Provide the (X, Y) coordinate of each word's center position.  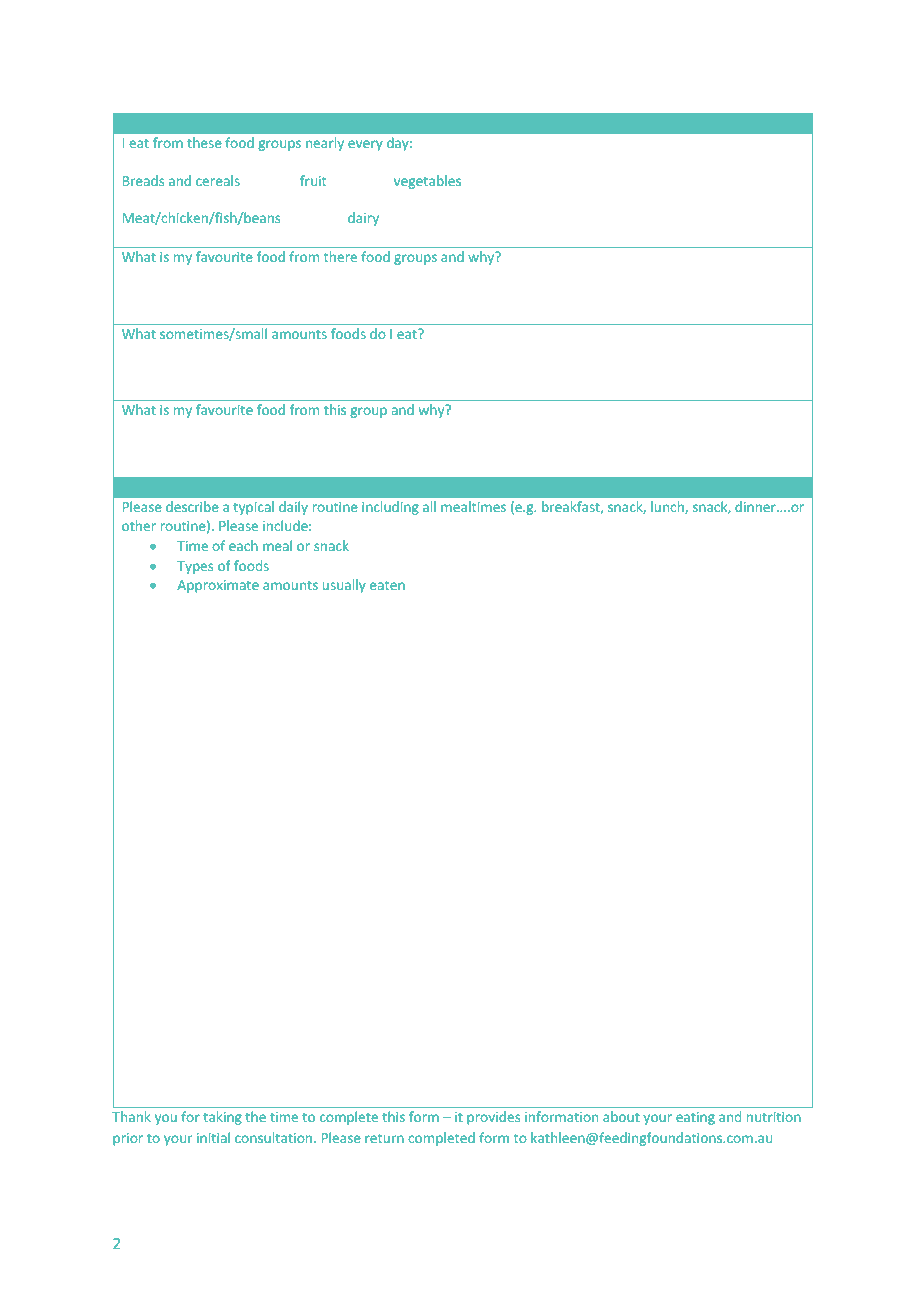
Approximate (218, 586)
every (365, 145)
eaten (387, 585)
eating (695, 1118)
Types (195, 567)
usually (344, 586)
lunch (668, 507)
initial (213, 1137)
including (390, 508)
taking (222, 1118)
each (243, 545)
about (621, 1116)
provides (493, 1118)
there (340, 256)
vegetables (427, 182)
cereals (218, 180)
